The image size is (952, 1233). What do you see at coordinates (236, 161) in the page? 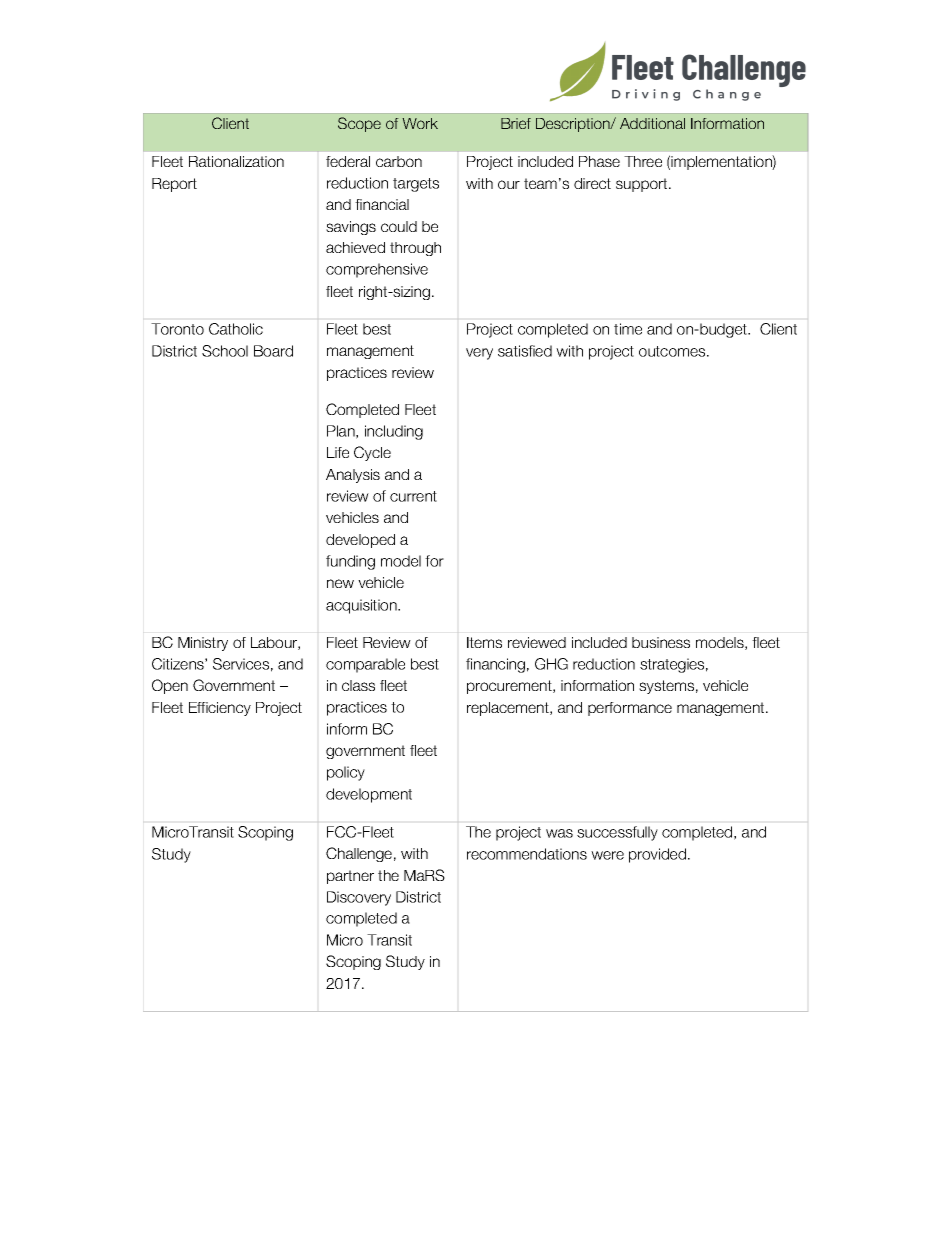
I see `Rationalization` at bounding box center [236, 161].
